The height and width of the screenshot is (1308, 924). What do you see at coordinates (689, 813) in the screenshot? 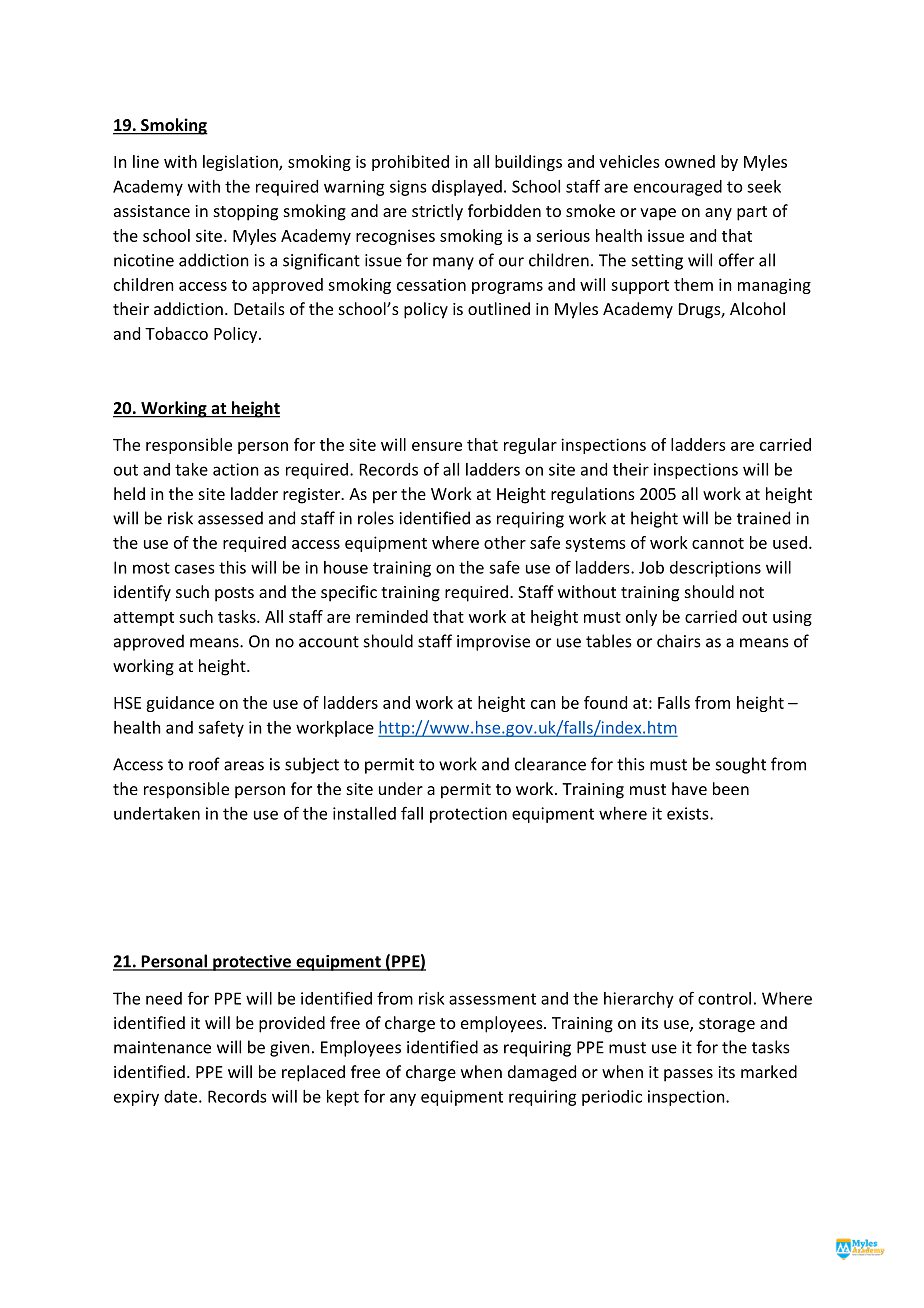
I see `exists` at bounding box center [689, 813].
